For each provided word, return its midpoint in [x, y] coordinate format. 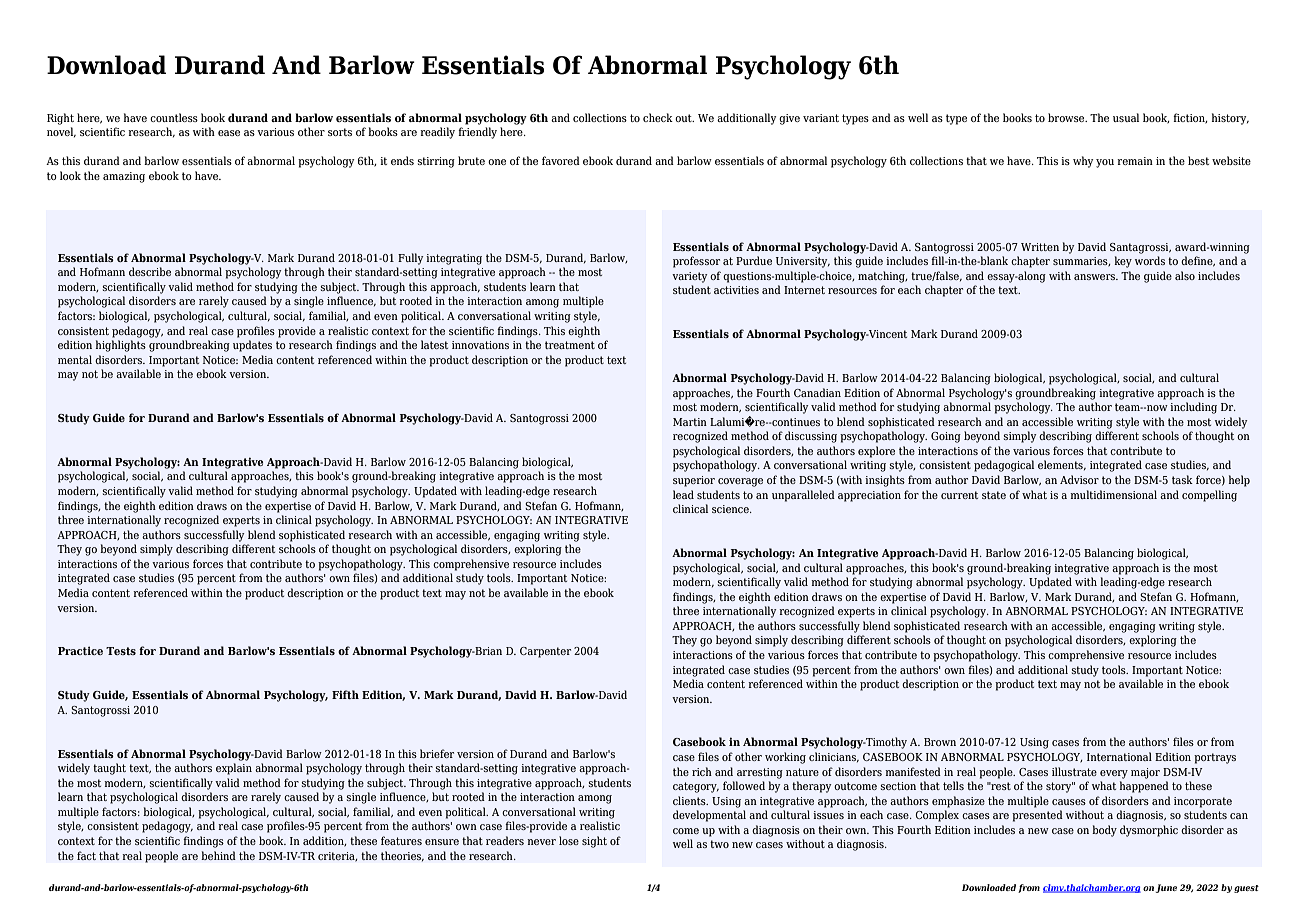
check [658, 117]
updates [252, 346]
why [1083, 162]
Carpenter [545, 652]
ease [229, 133]
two [719, 844]
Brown [940, 742]
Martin [690, 422]
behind [218, 855]
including [1193, 408]
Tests [121, 651]
